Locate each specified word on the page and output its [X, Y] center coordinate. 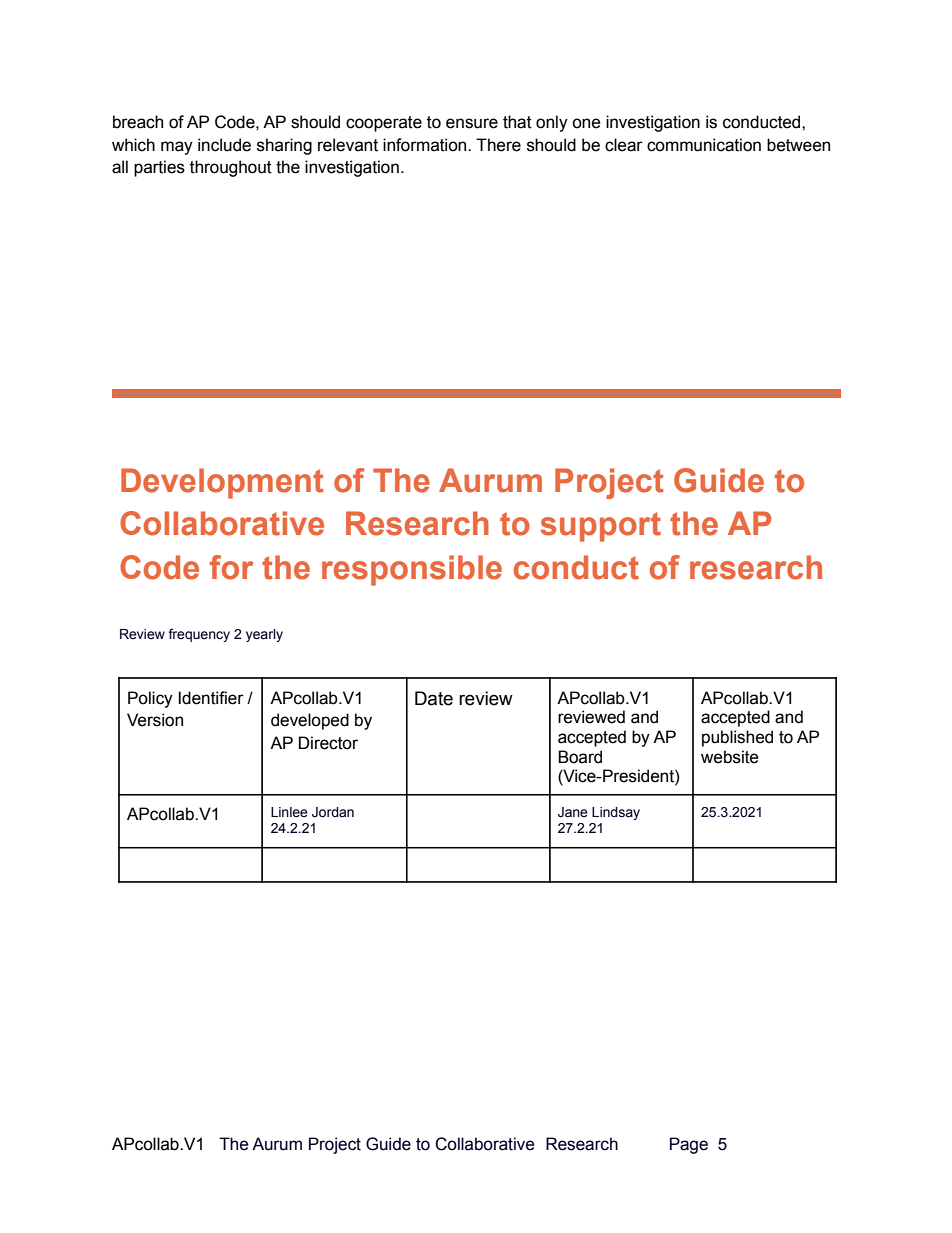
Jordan [333, 812]
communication [704, 145]
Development [222, 483]
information [426, 145]
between [798, 145]
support [600, 527]
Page [689, 1145]
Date [434, 698]
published [737, 738]
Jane [573, 812]
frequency [199, 635]
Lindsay [616, 813]
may [177, 148]
